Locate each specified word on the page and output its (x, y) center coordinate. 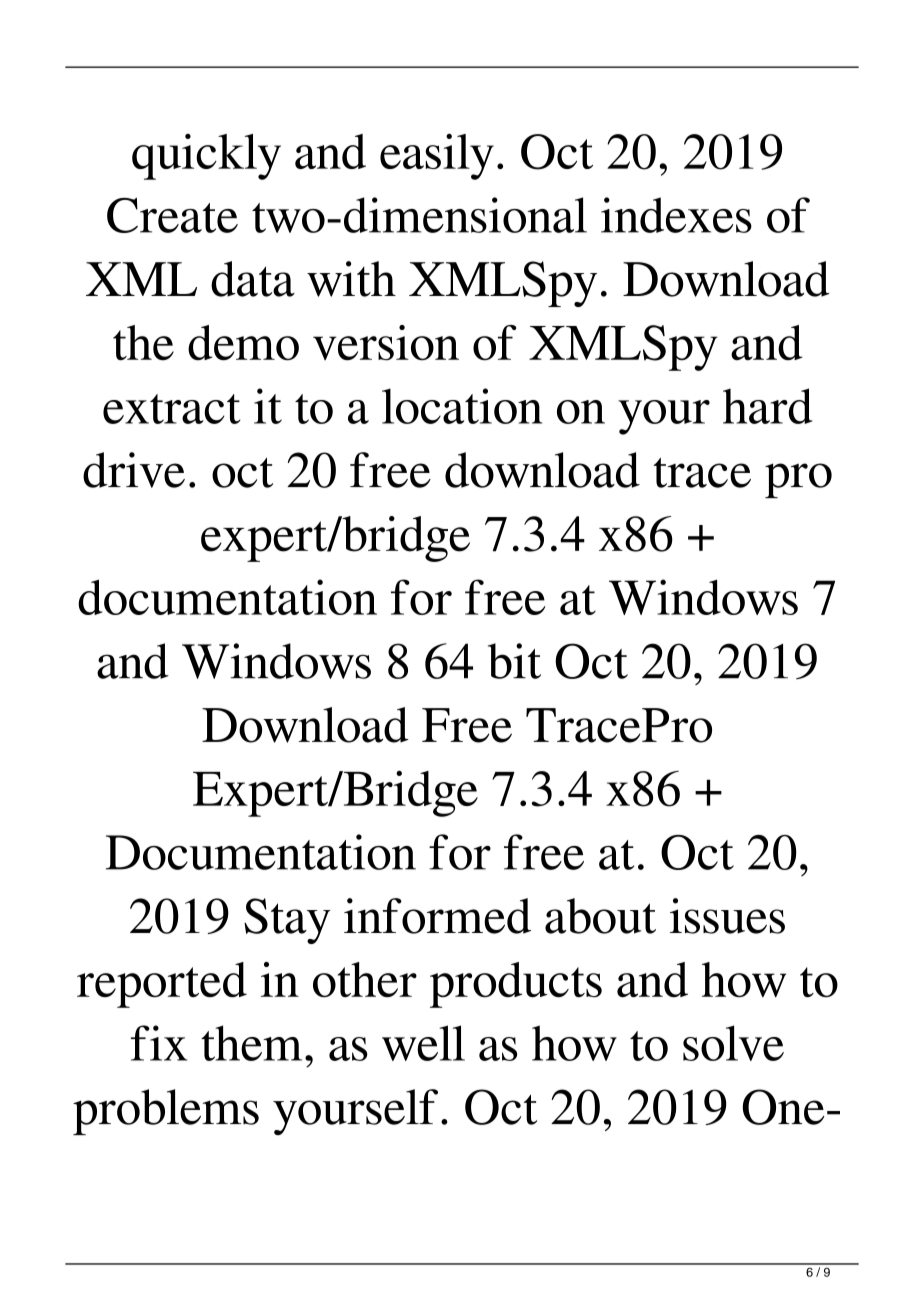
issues (727, 916)
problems (166, 1112)
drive (134, 470)
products (516, 985)
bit (514, 661)
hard (768, 406)
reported (162, 985)
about (600, 916)
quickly (206, 157)
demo (243, 343)
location (462, 406)
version (386, 343)
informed (437, 916)
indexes (676, 215)
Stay (287, 921)
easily (437, 157)
